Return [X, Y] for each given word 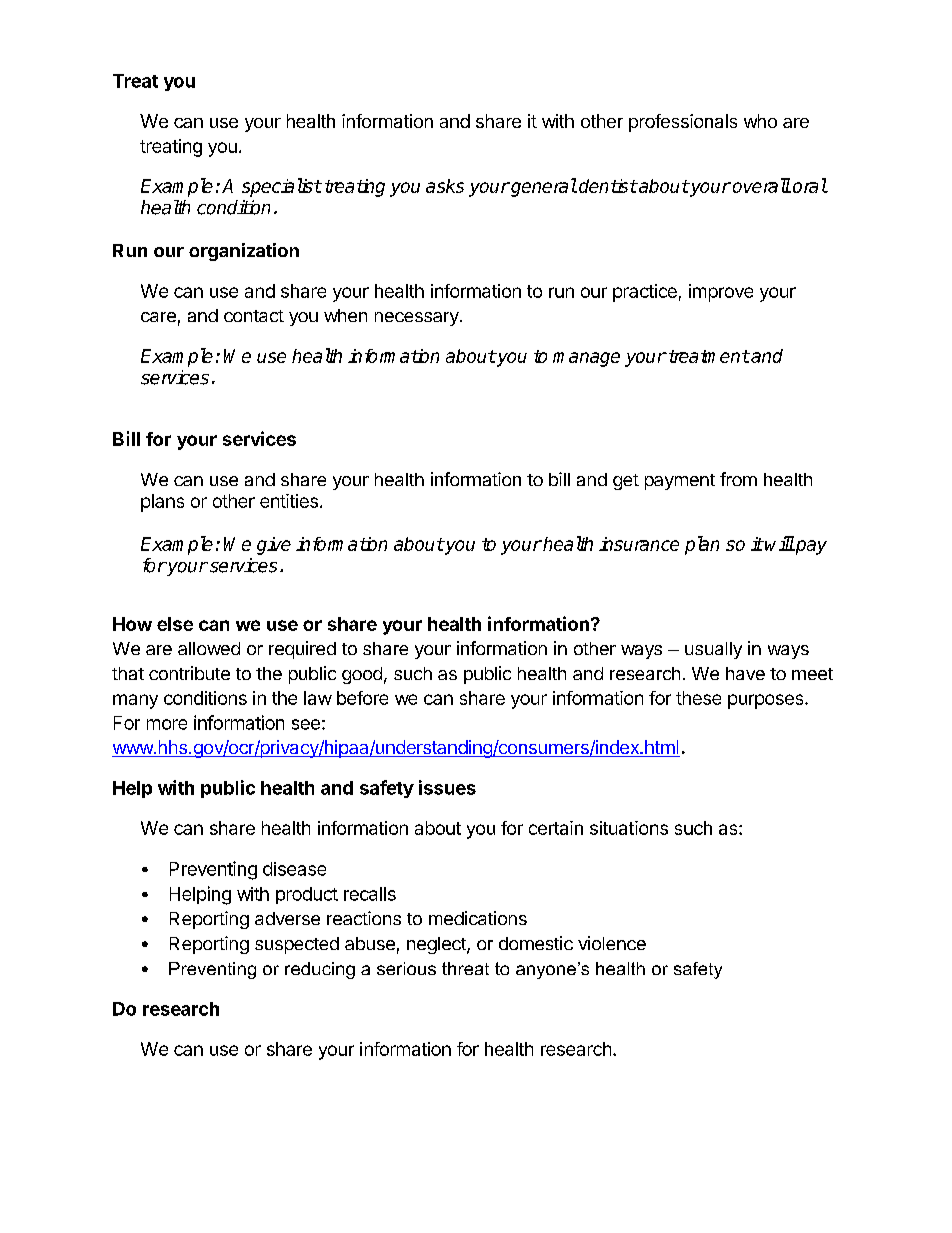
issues [447, 787]
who [760, 121]
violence [612, 943]
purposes [767, 701]
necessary [418, 319]
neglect [437, 945]
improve [721, 293]
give [274, 546]
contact [254, 316]
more [167, 724]
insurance [639, 544]
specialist [282, 187]
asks [445, 186]
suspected [297, 945]
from [738, 479]
